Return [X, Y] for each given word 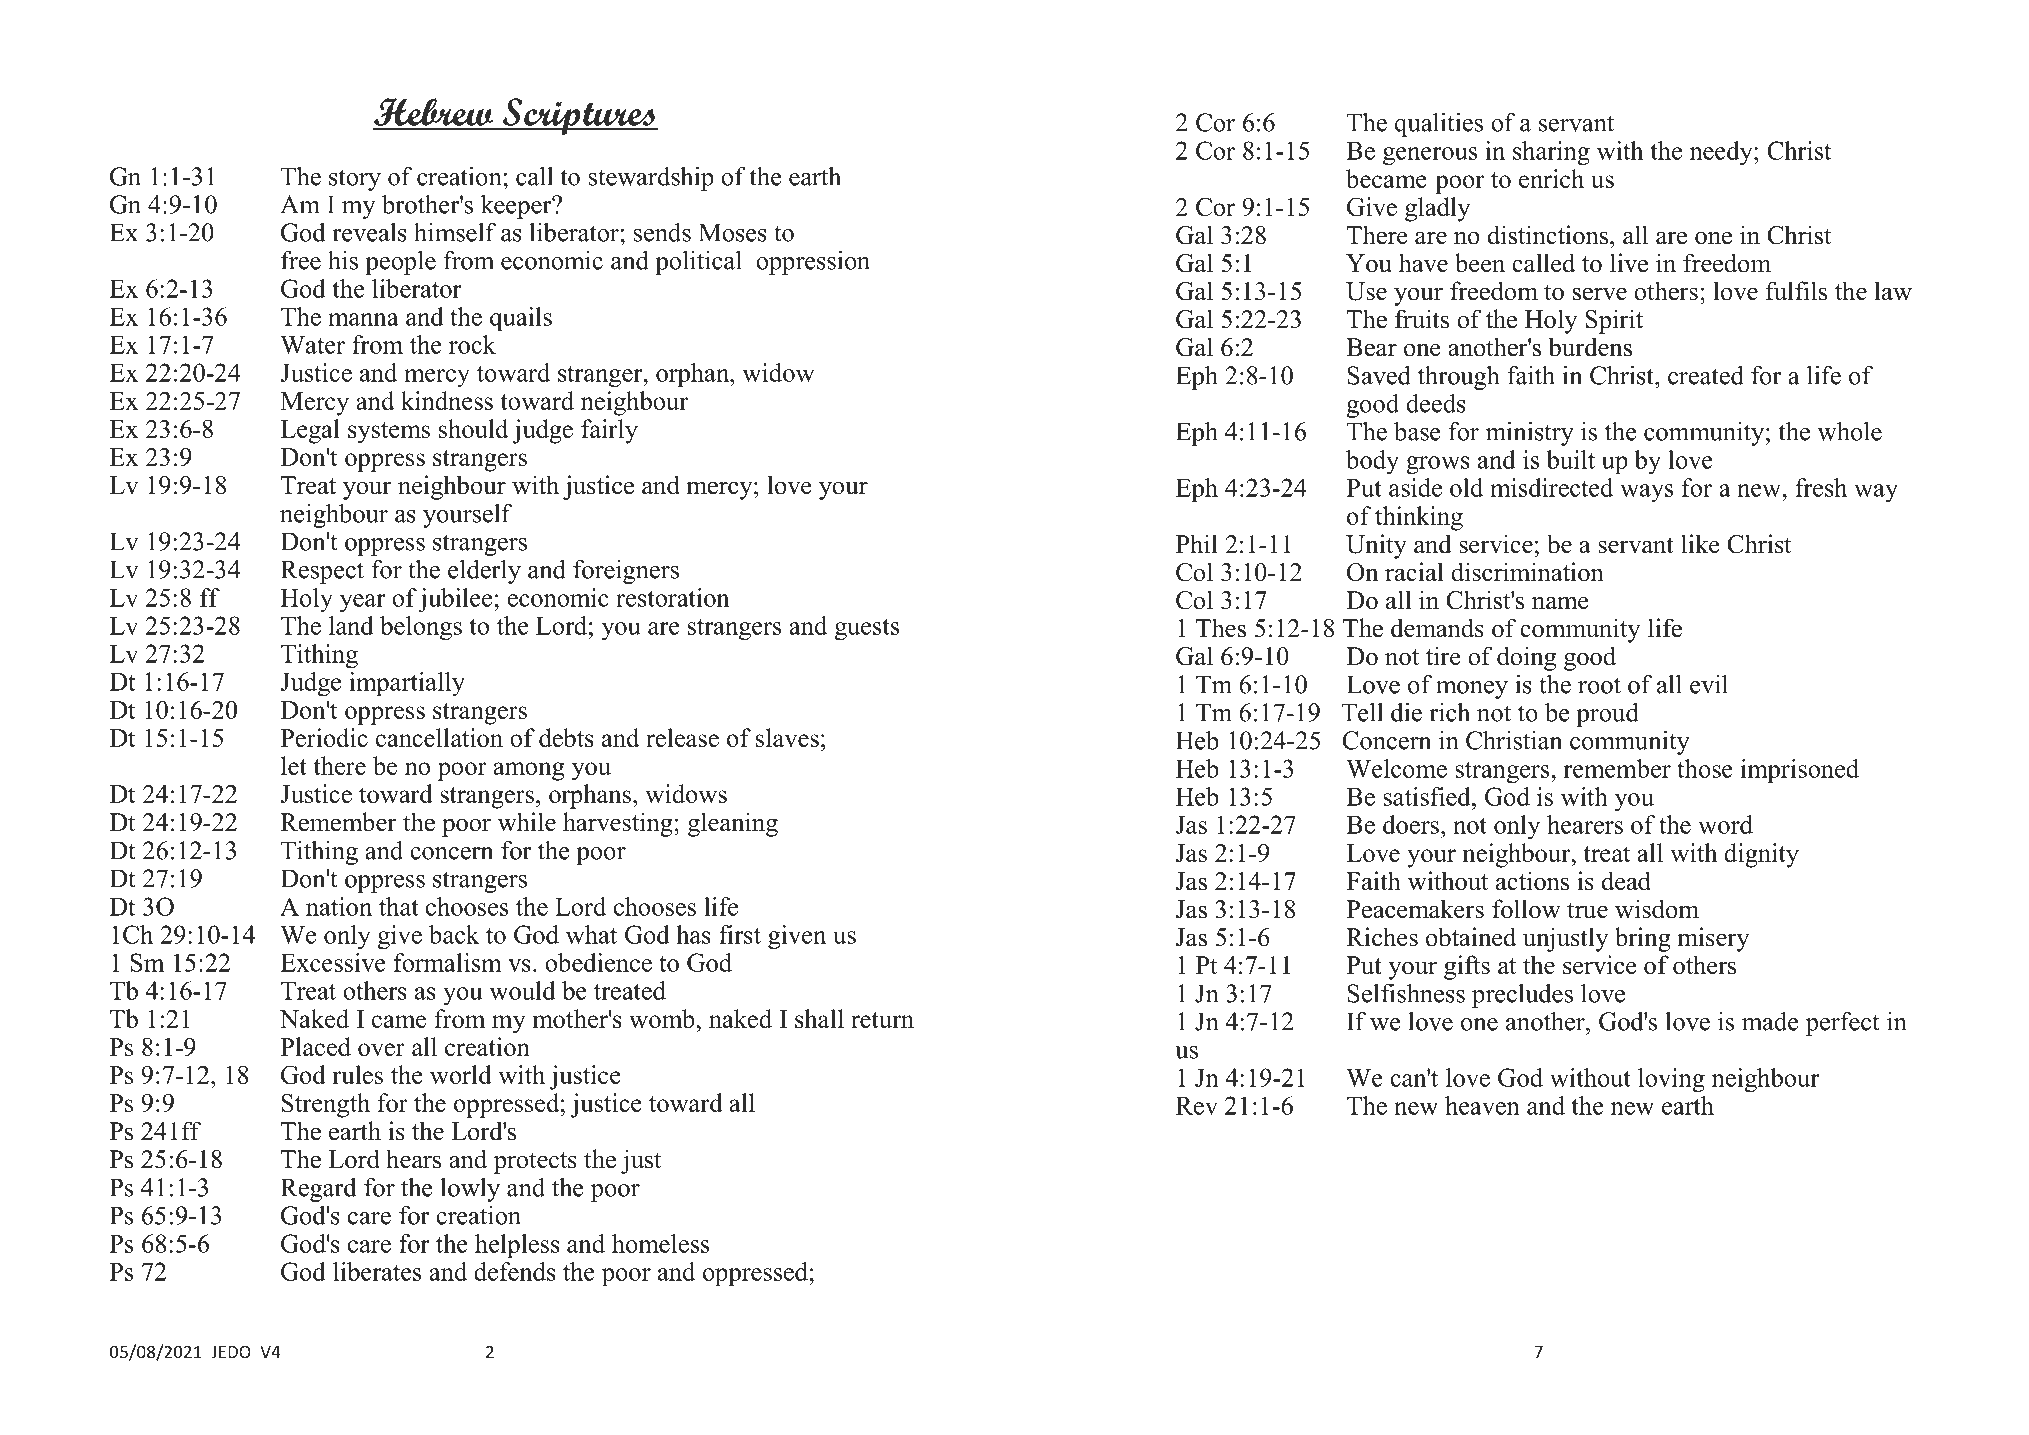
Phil [1197, 543]
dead [1626, 881]
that [399, 906]
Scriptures [579, 116]
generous [1430, 156]
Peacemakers [1415, 909]
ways [1646, 493]
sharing [1551, 153]
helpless [517, 1246]
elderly [484, 572]
